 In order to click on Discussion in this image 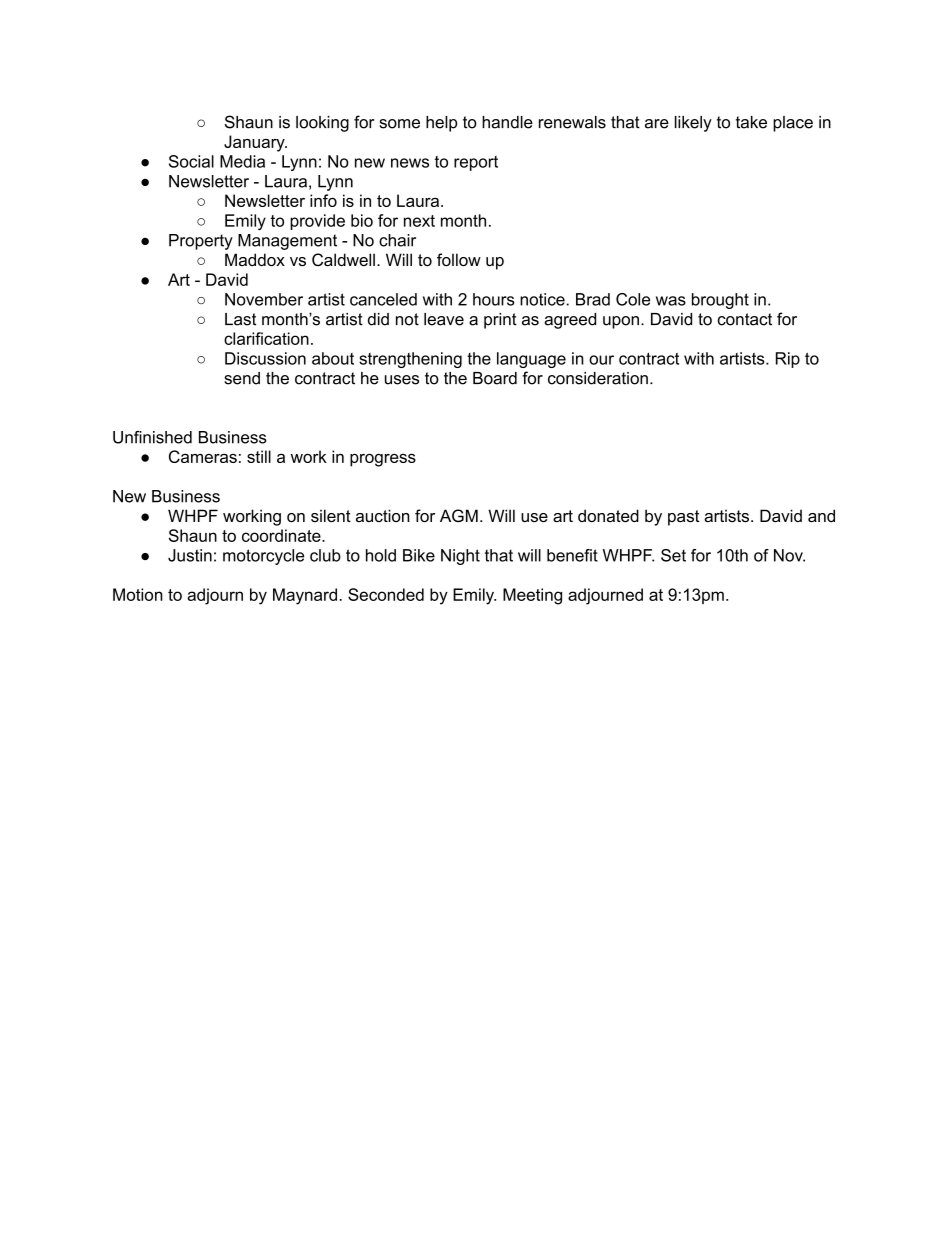, I will do `click(265, 358)`.
